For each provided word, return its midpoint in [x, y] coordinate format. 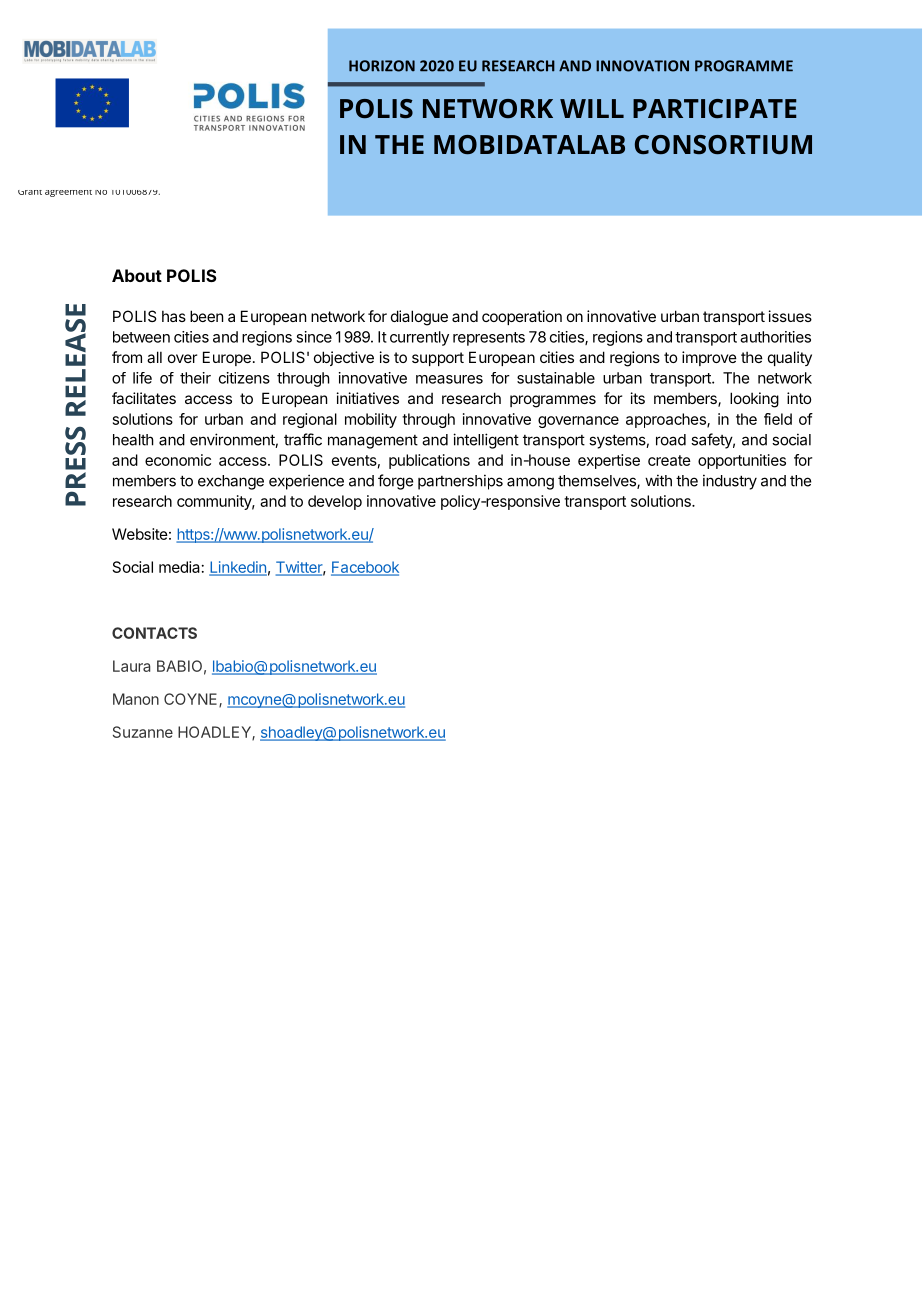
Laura [131, 666]
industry [730, 482]
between [141, 337]
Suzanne [143, 732]
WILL [592, 108]
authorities [775, 337]
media [179, 567]
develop [335, 502]
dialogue [419, 318]
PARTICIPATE [715, 108]
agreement [68, 193]
